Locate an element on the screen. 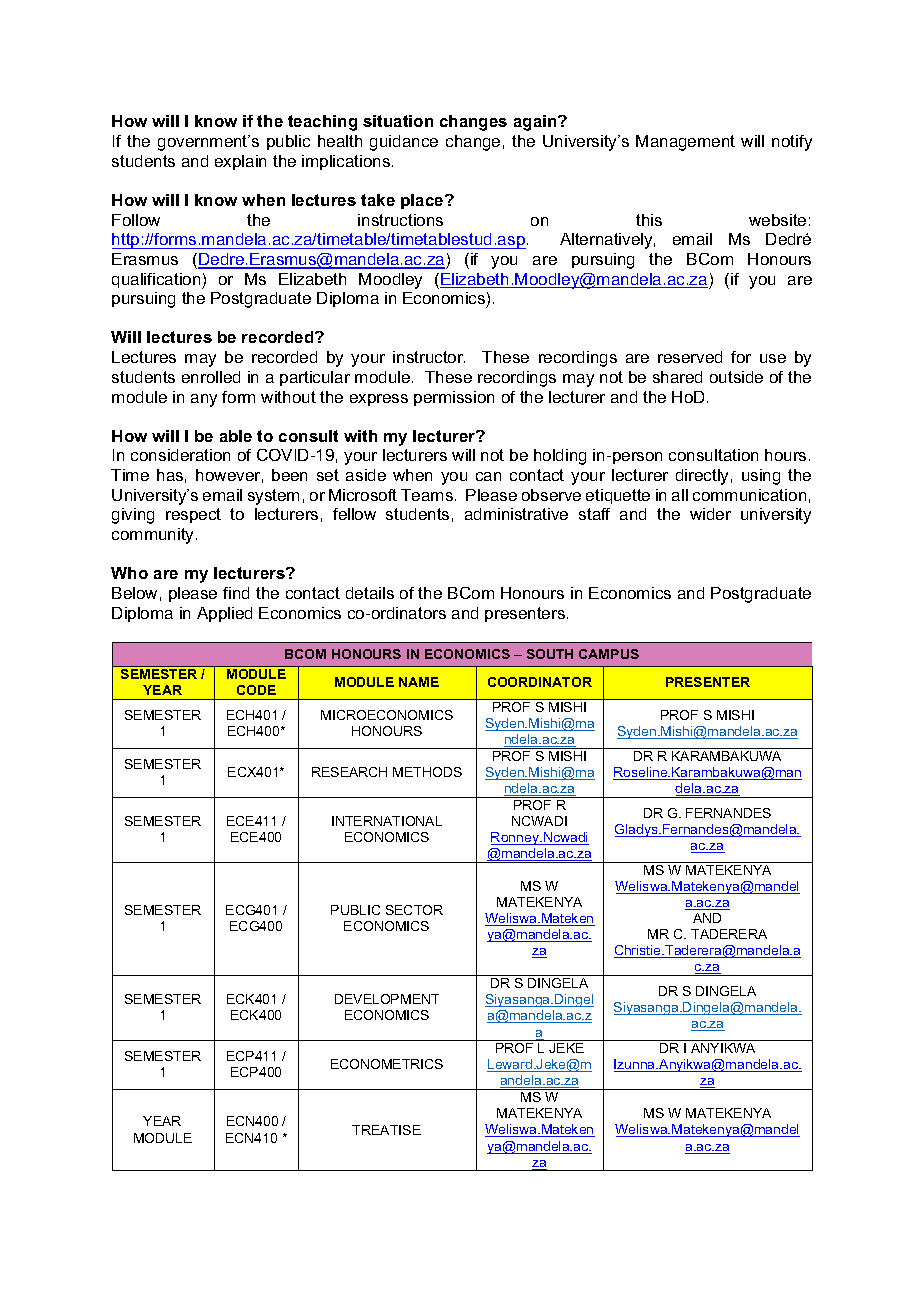 The height and width of the screenshot is (1308, 924). METHODS is located at coordinates (427, 772).
